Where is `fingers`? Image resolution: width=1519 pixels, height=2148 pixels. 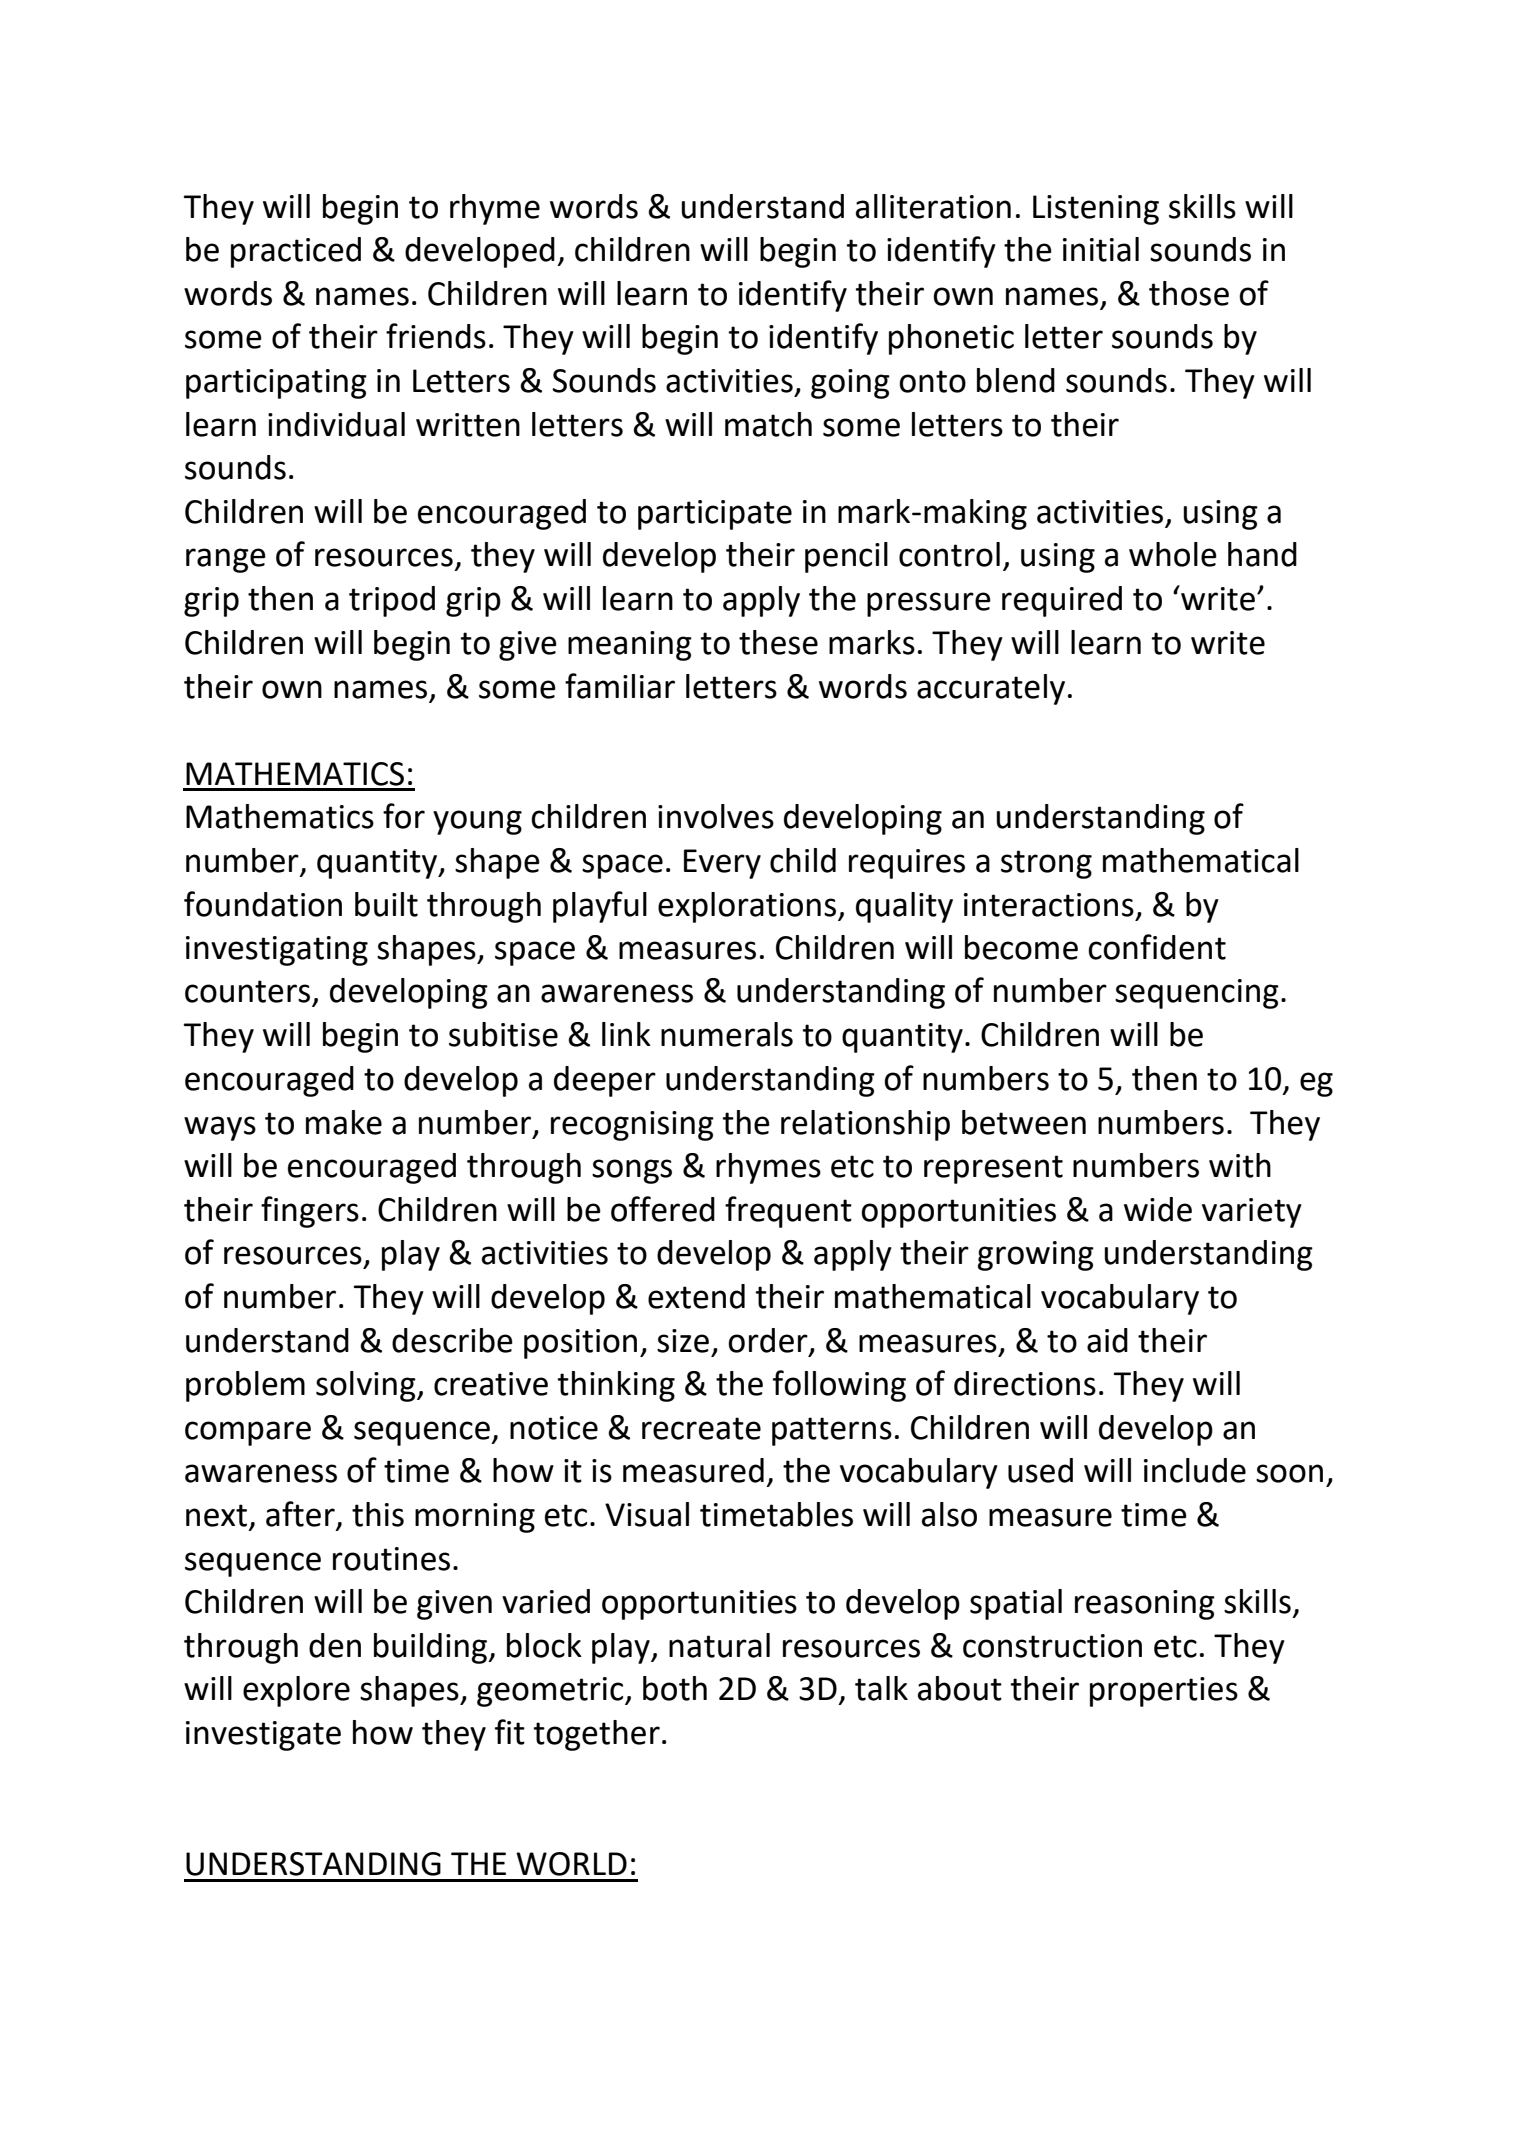 fingers is located at coordinates (310, 1212).
